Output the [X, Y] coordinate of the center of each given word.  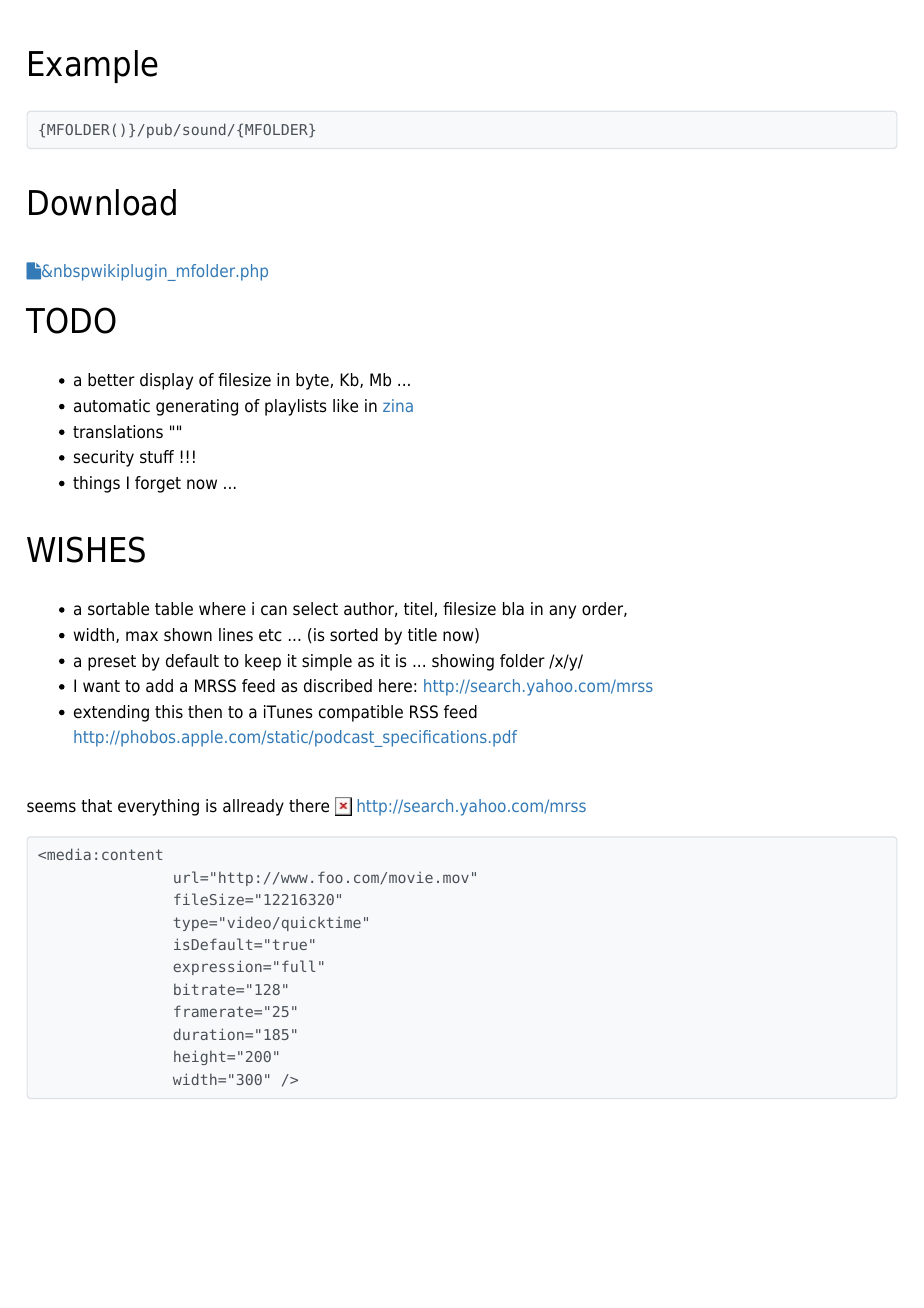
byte [313, 381]
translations [118, 432]
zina [398, 405]
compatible [361, 713]
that [96, 805]
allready [253, 807]
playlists [296, 407]
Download [102, 202]
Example [93, 66]
